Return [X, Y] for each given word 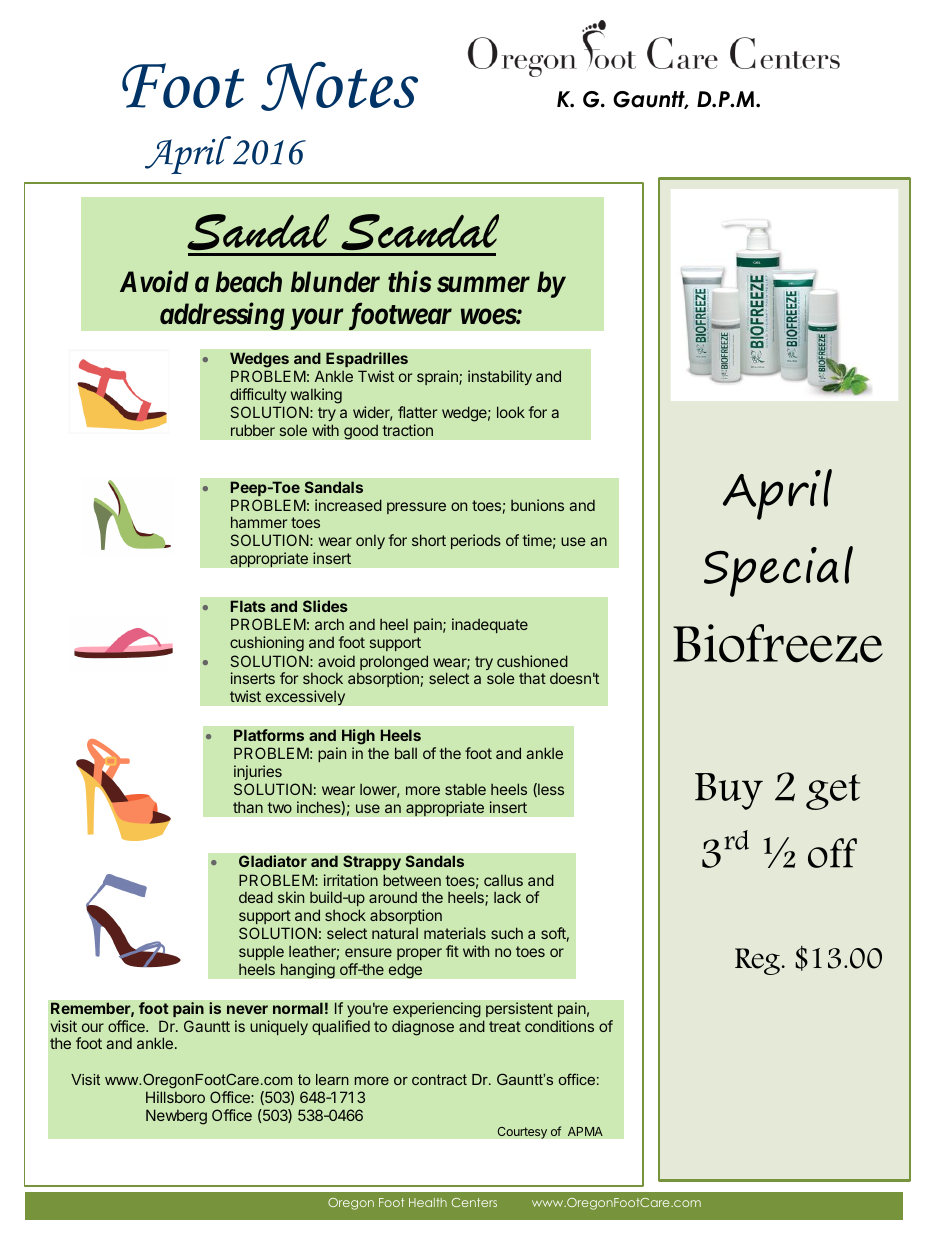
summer [483, 285]
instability [500, 377]
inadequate [490, 625]
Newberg [176, 1117]
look [511, 412]
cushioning [267, 644]
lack [507, 897]
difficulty [258, 395]
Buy [729, 791]
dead [256, 897]
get [833, 792]
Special [778, 571]
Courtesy [522, 1132]
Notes [339, 86]
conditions [559, 1026]
